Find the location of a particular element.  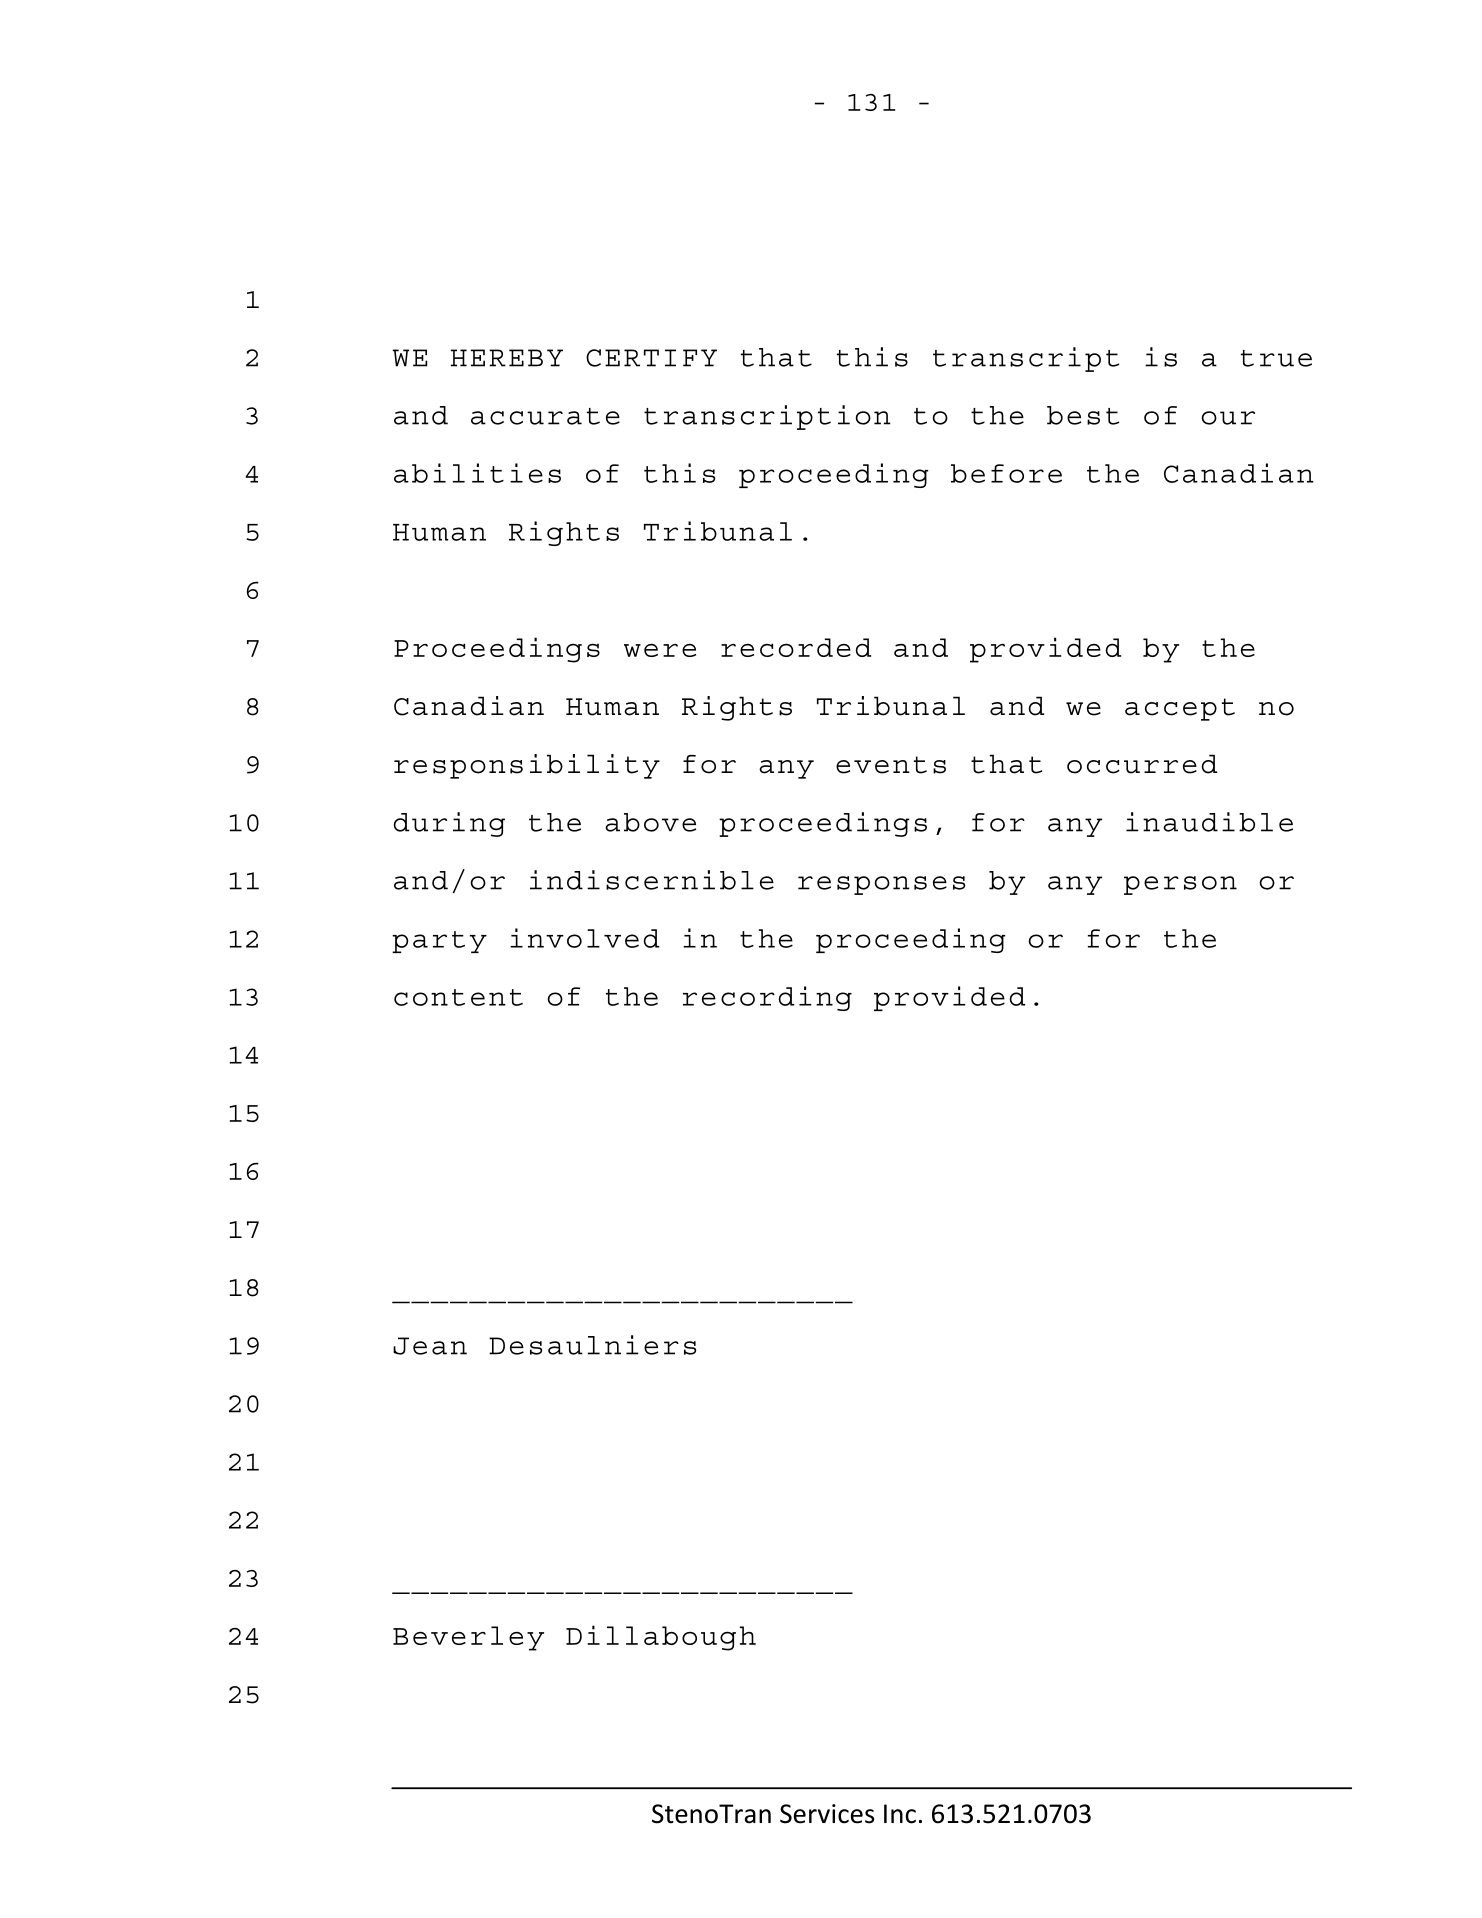

Inc is located at coordinates (900, 1814).
